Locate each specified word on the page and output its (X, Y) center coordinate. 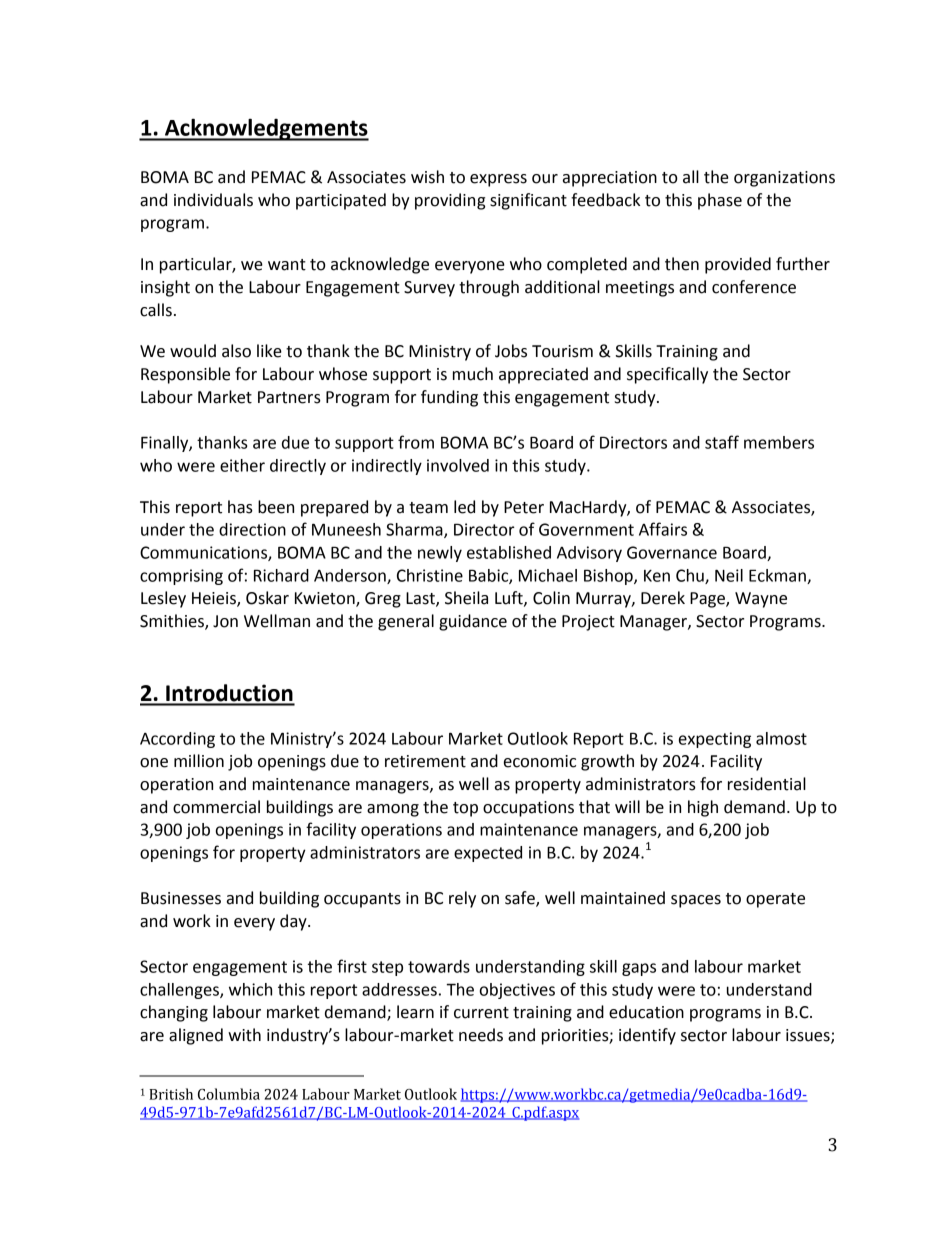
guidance (473, 622)
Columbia (229, 1094)
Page (708, 600)
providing (450, 201)
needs (481, 1035)
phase (720, 201)
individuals (213, 200)
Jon (225, 621)
